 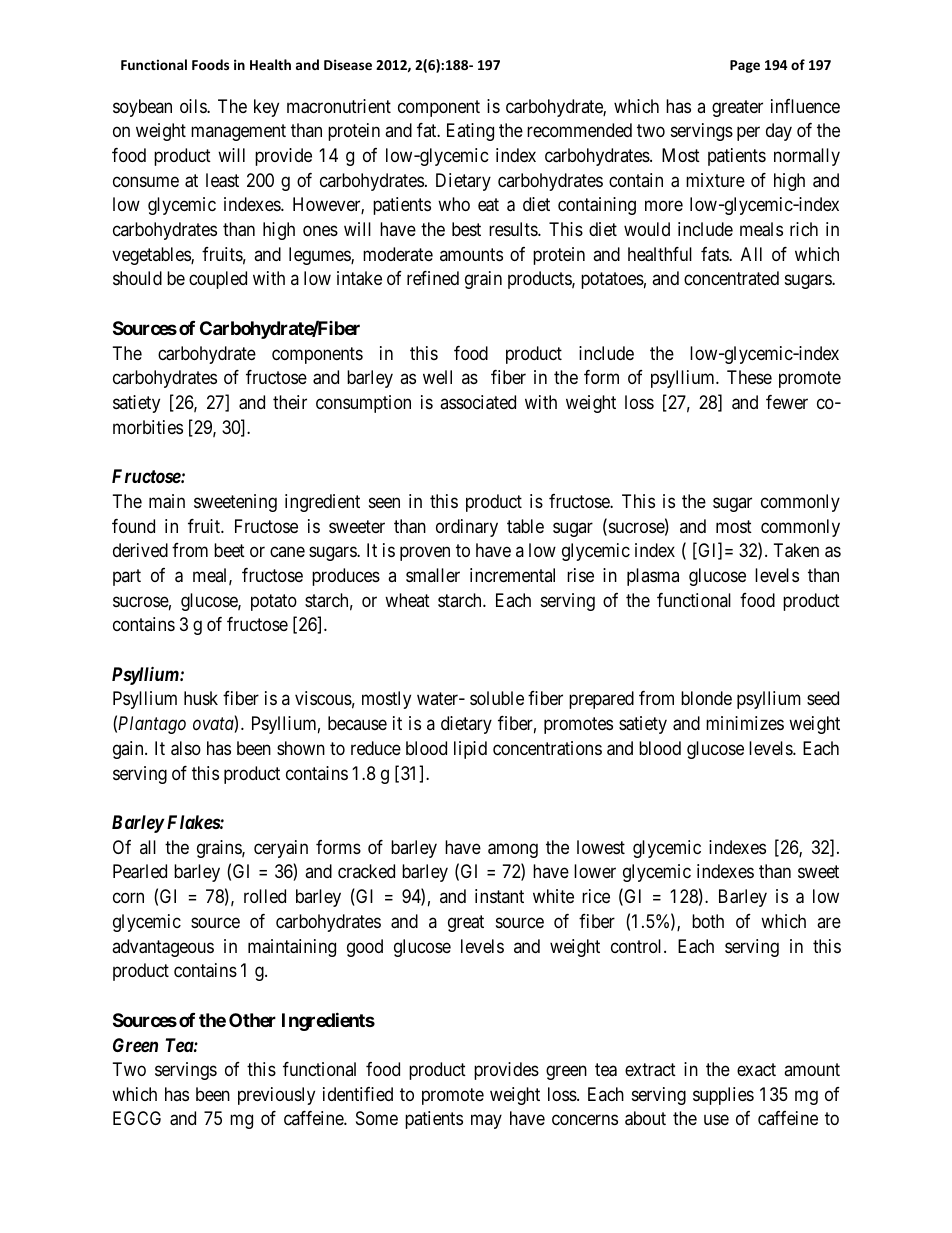 What do you see at coordinates (723, 1096) in the image?
I see `supplies` at bounding box center [723, 1096].
